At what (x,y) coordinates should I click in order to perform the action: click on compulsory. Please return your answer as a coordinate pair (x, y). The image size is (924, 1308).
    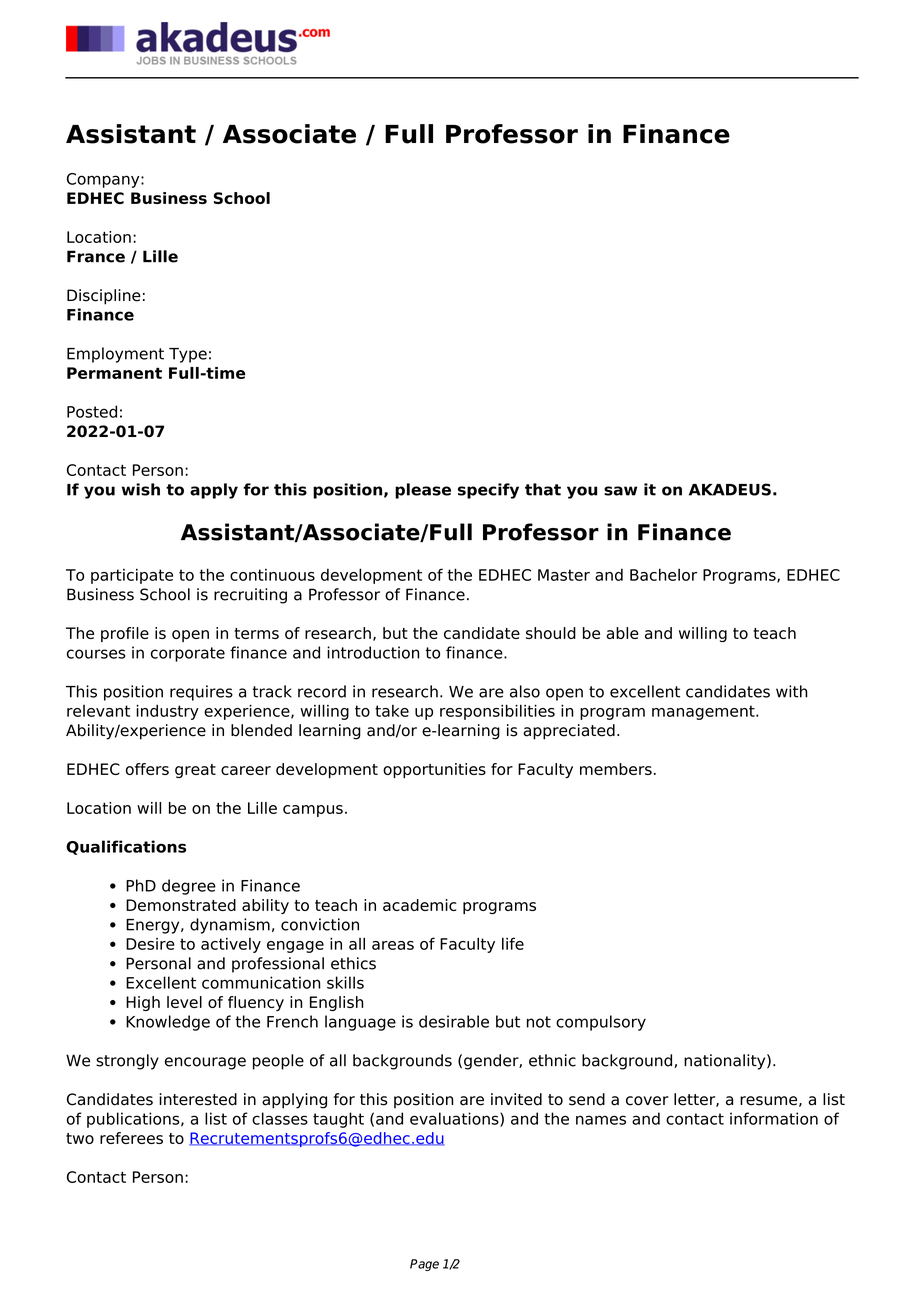
    Looking at the image, I should click on (601, 1023).
